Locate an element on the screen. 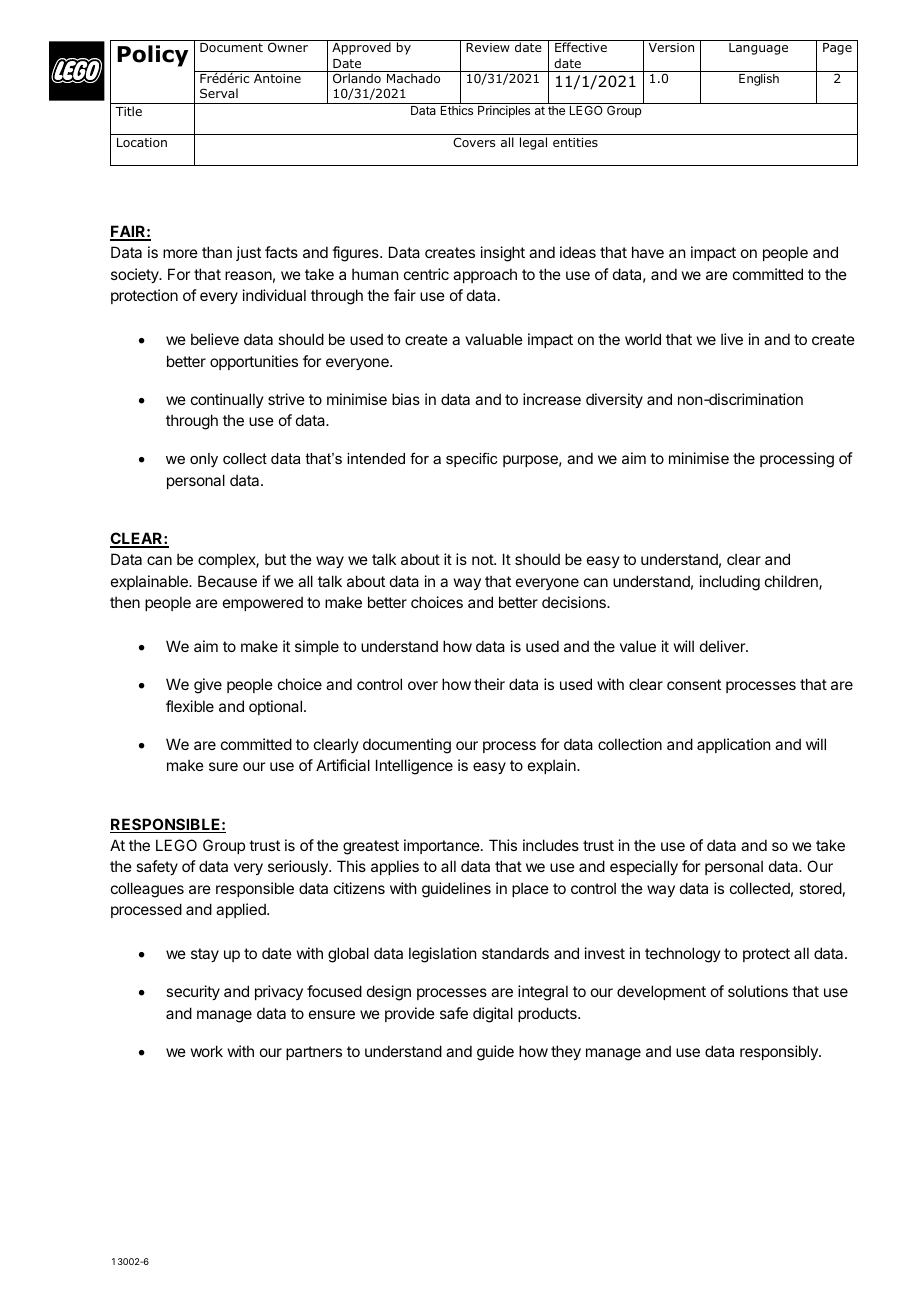 The height and width of the screenshot is (1308, 924). Because is located at coordinates (227, 581).
